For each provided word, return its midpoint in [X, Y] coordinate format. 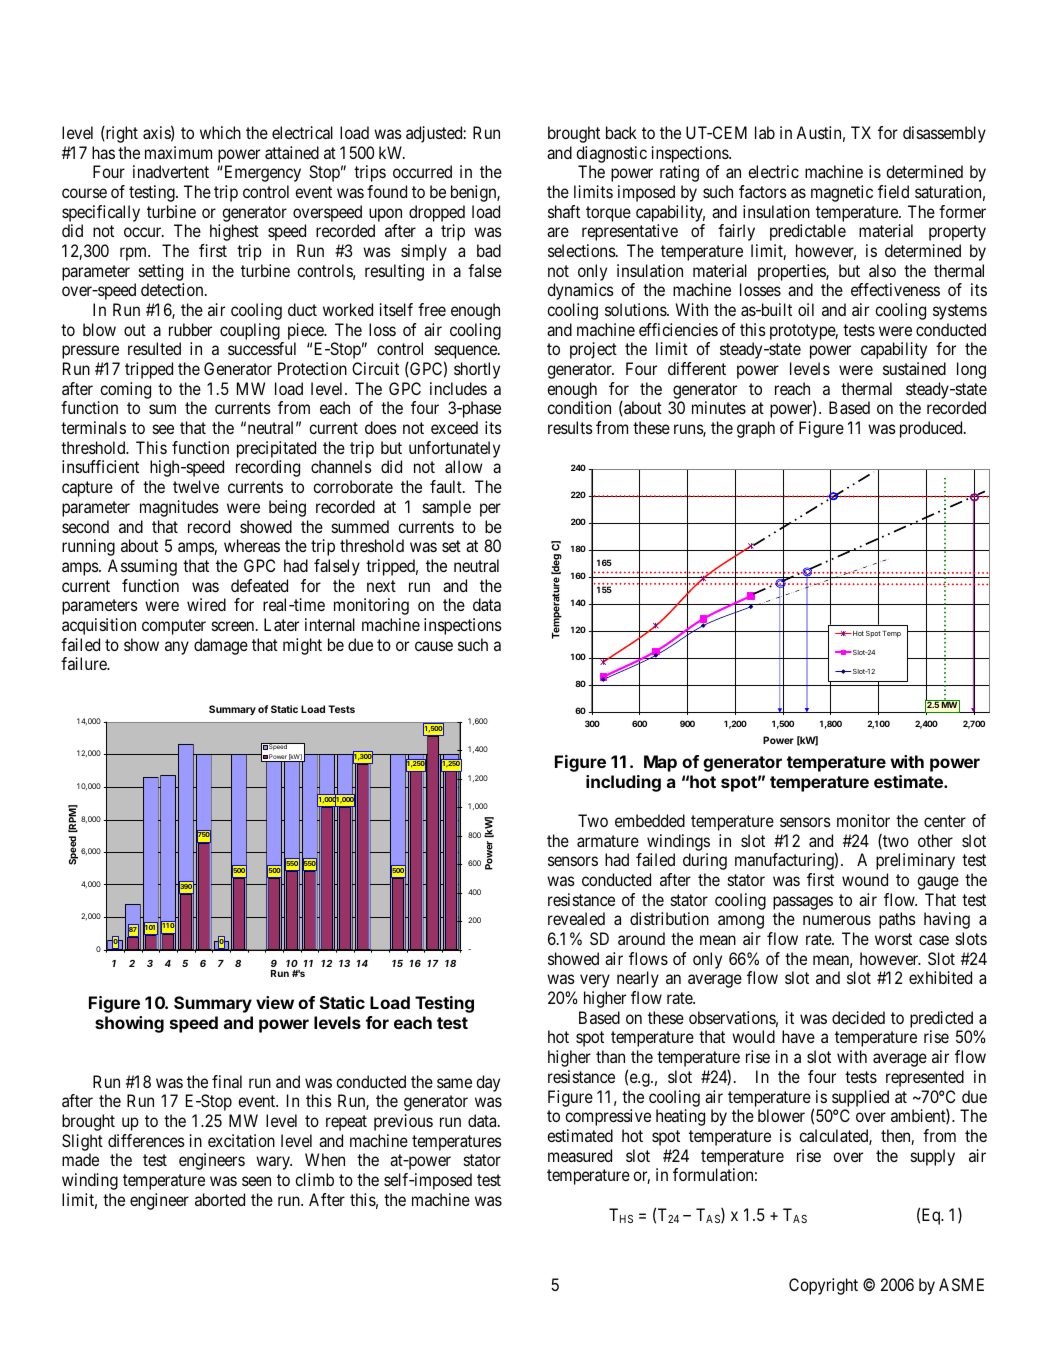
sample [447, 508]
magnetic [842, 193]
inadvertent [171, 171]
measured [580, 1155]
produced [932, 429]
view [275, 1002]
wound [865, 879]
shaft [564, 211]
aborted [220, 1199]
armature [608, 841]
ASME [961, 1284]
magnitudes [179, 508]
